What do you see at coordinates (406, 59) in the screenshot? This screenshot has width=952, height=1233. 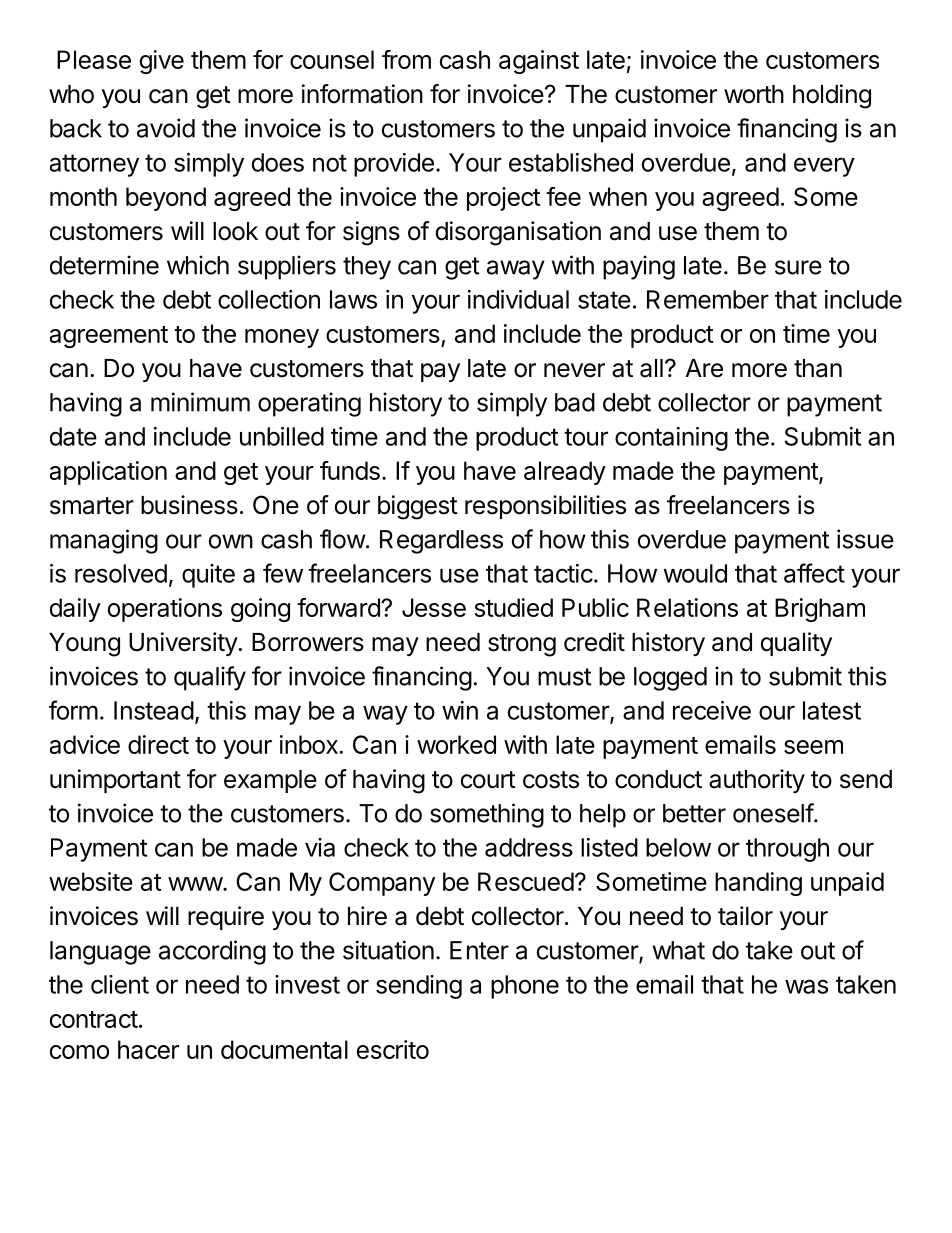 I see `from` at bounding box center [406, 59].
